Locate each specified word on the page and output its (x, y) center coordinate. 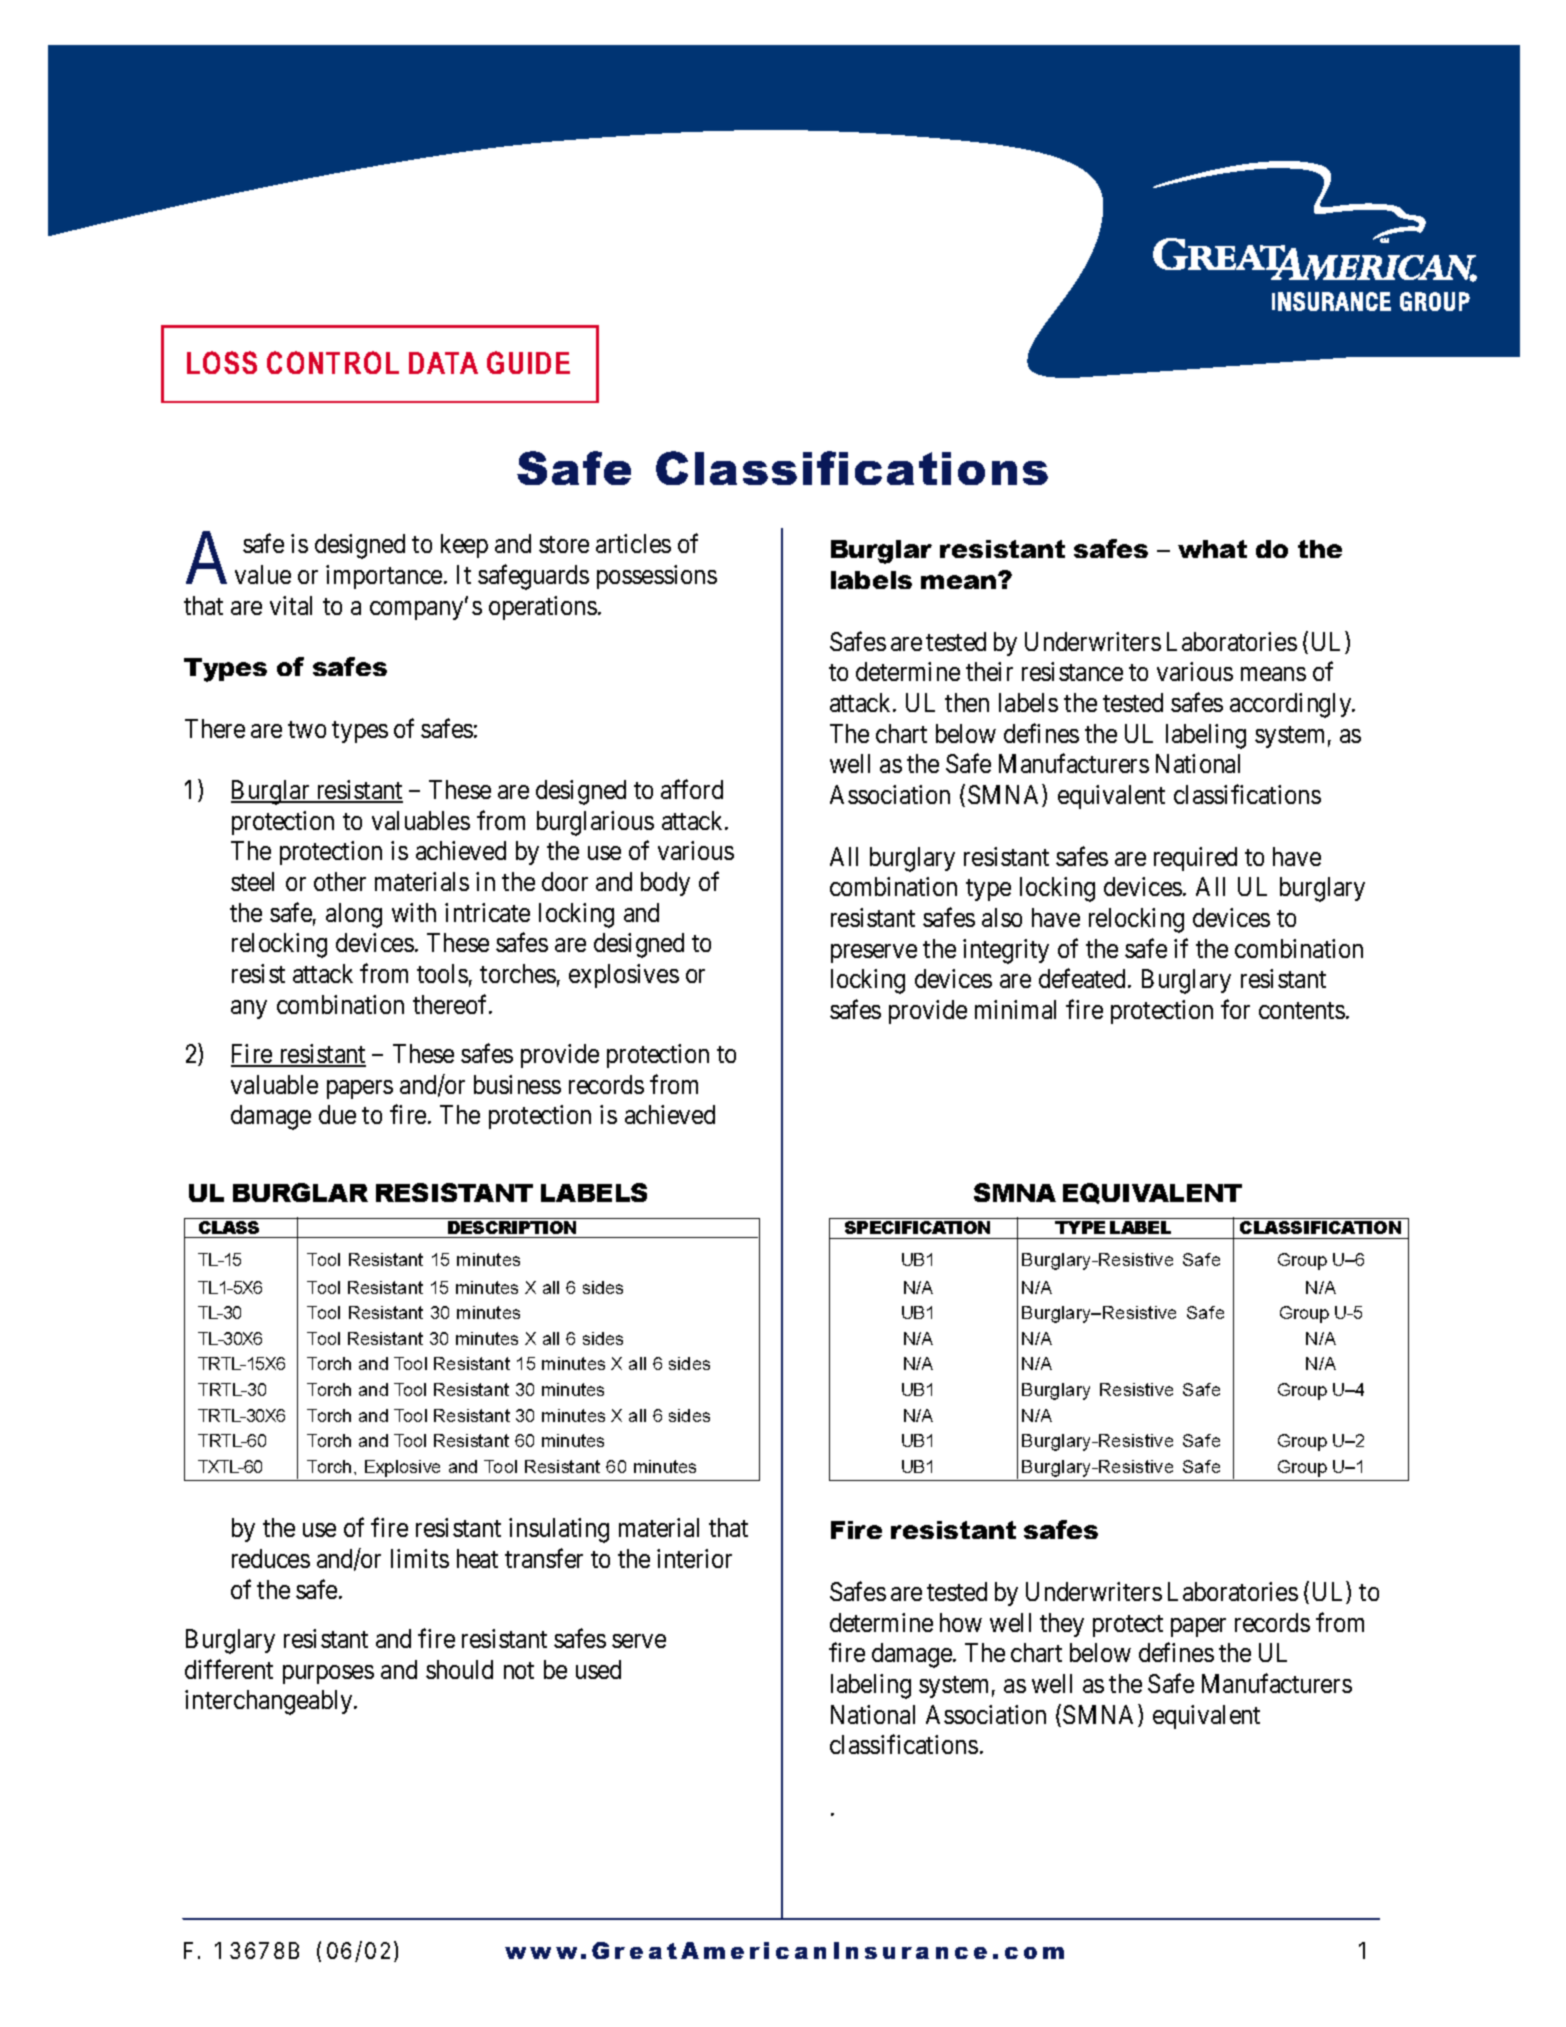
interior (694, 1558)
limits (420, 1558)
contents (1302, 1010)
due (337, 1114)
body (665, 884)
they (1062, 1625)
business (517, 1084)
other (340, 881)
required (1195, 859)
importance (384, 577)
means (1273, 674)
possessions (657, 577)
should (459, 1669)
